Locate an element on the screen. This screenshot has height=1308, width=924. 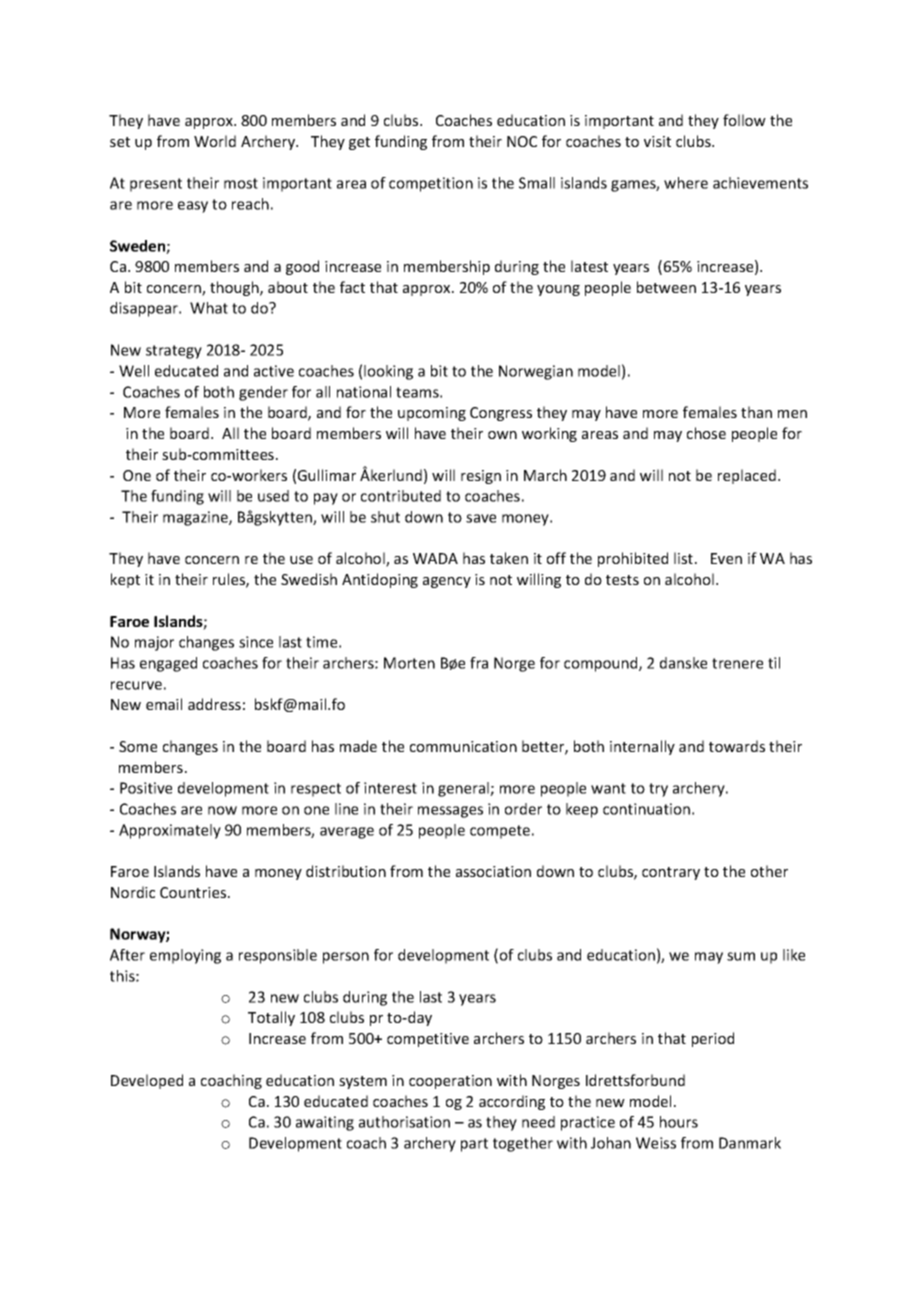
strategy is located at coordinates (174, 352).
